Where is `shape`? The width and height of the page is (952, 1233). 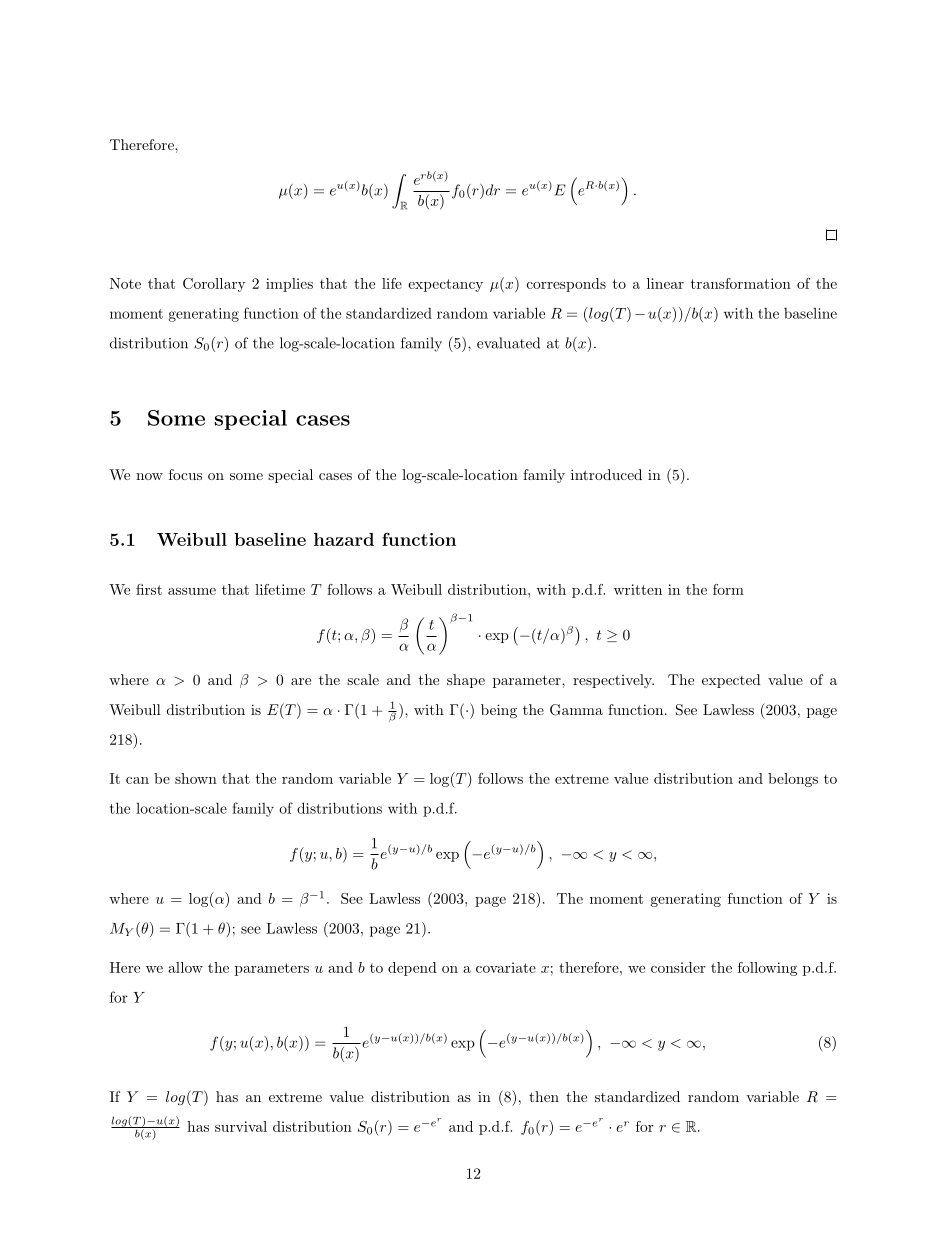
shape is located at coordinates (466, 681).
